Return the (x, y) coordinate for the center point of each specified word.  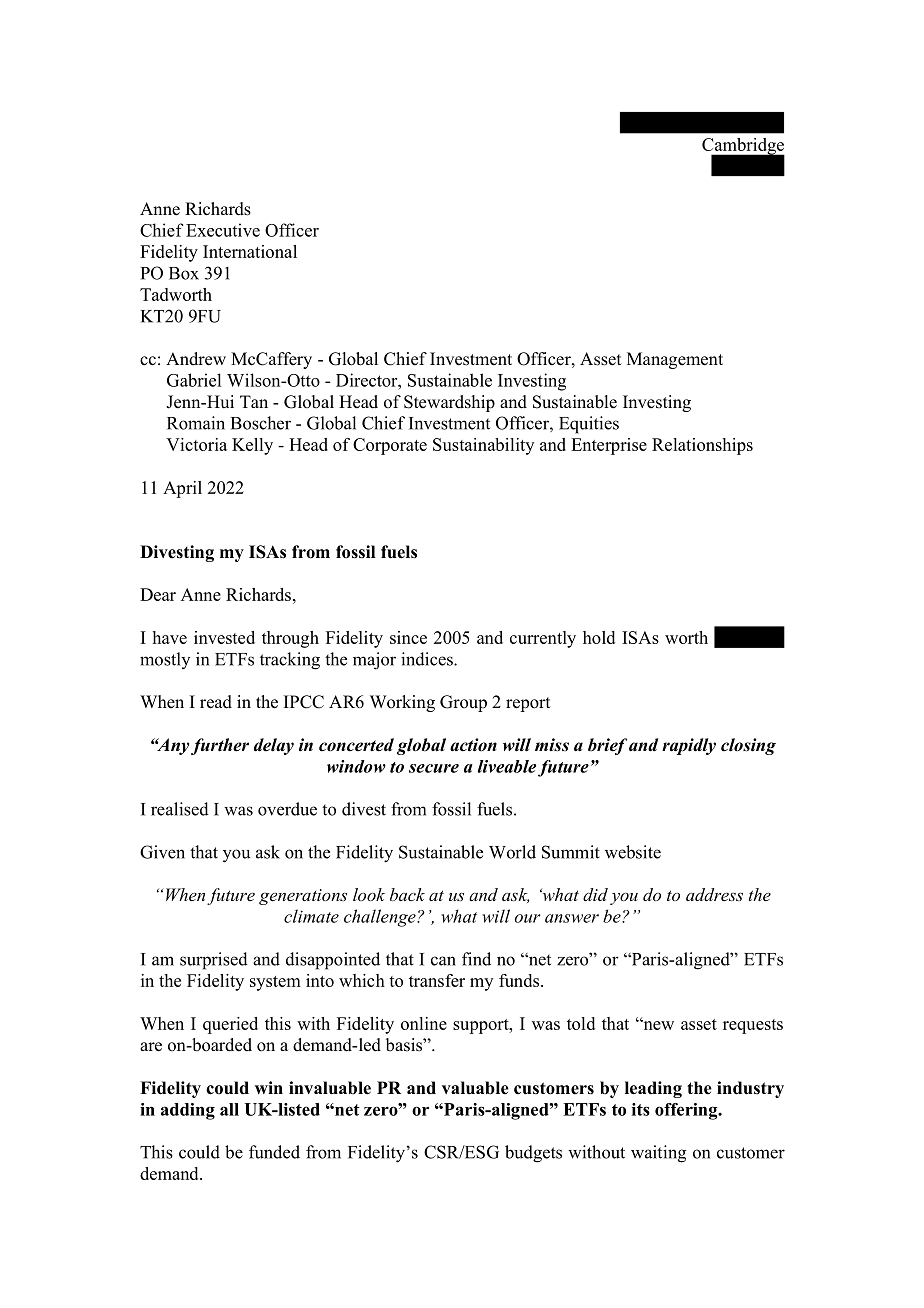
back (407, 894)
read (216, 702)
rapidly (689, 746)
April (182, 489)
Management (675, 360)
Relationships (702, 446)
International (250, 251)
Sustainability (483, 446)
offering (687, 1111)
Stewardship (449, 403)
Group (463, 703)
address (714, 894)
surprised (214, 961)
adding (188, 1111)
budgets (533, 1154)
